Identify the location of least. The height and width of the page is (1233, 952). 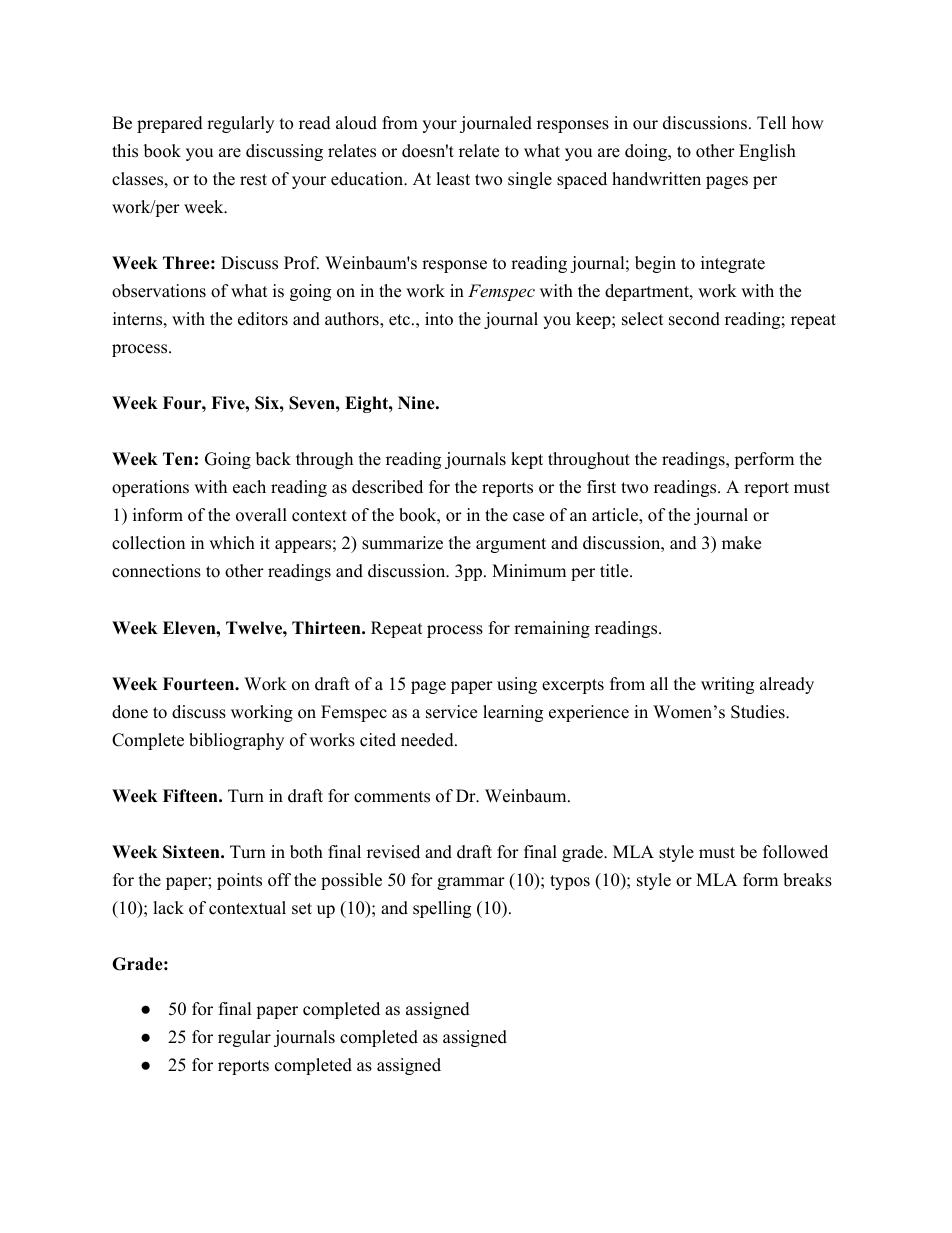
(453, 179).
